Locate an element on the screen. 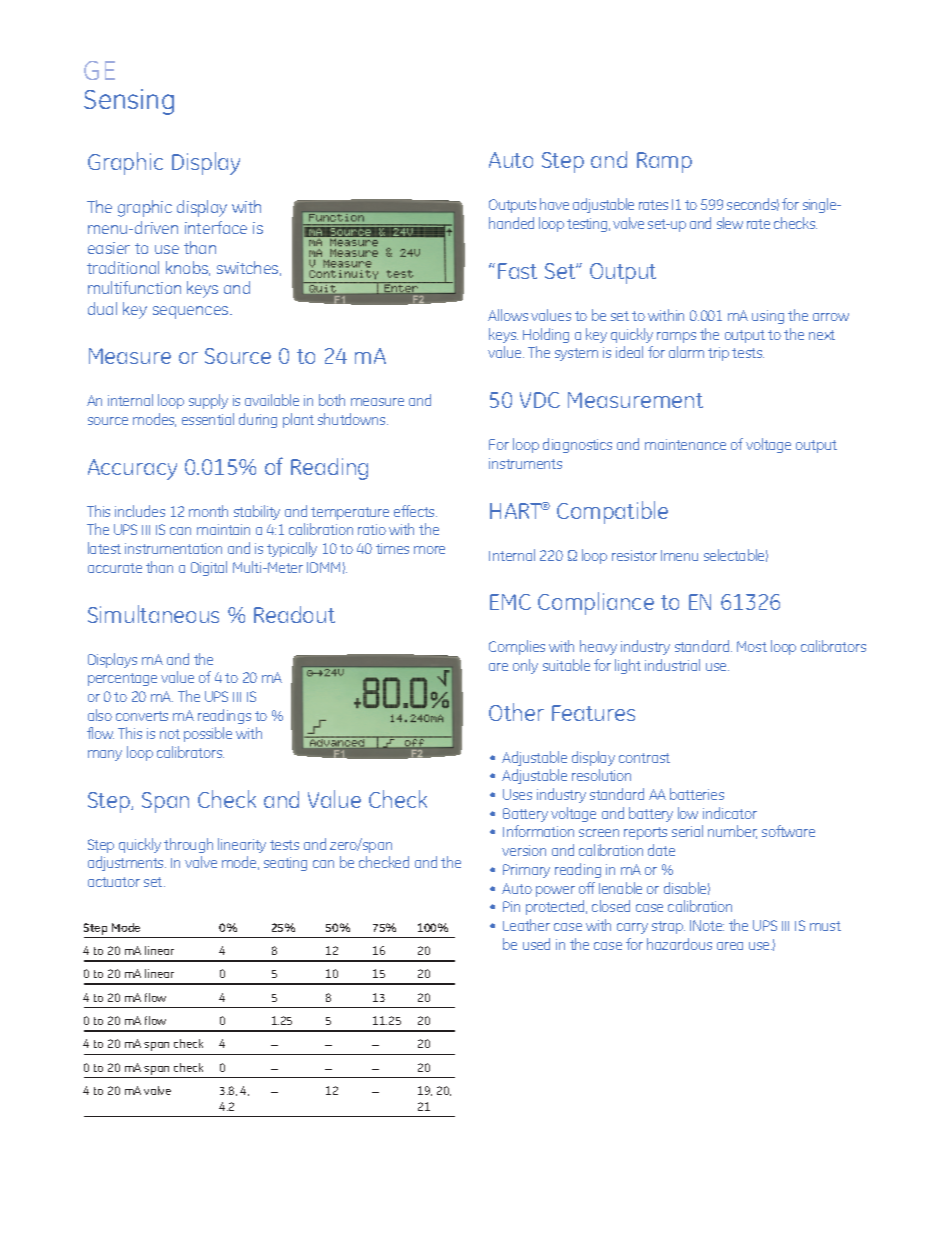  slew is located at coordinates (730, 223).
